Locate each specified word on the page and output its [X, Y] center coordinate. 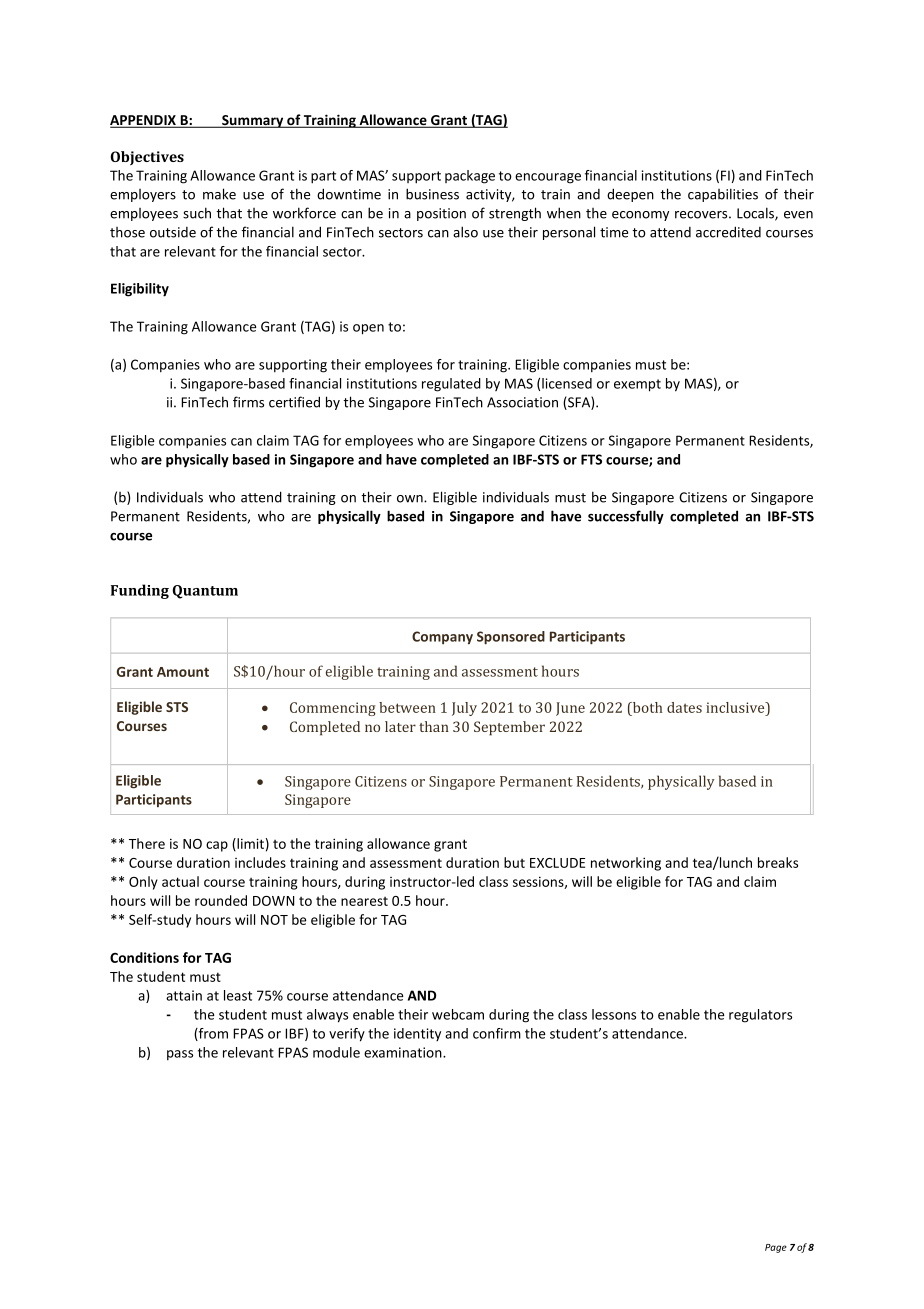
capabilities [723, 195]
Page [776, 1248]
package [470, 177]
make [219, 194]
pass [180, 1055]
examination [404, 1052]
